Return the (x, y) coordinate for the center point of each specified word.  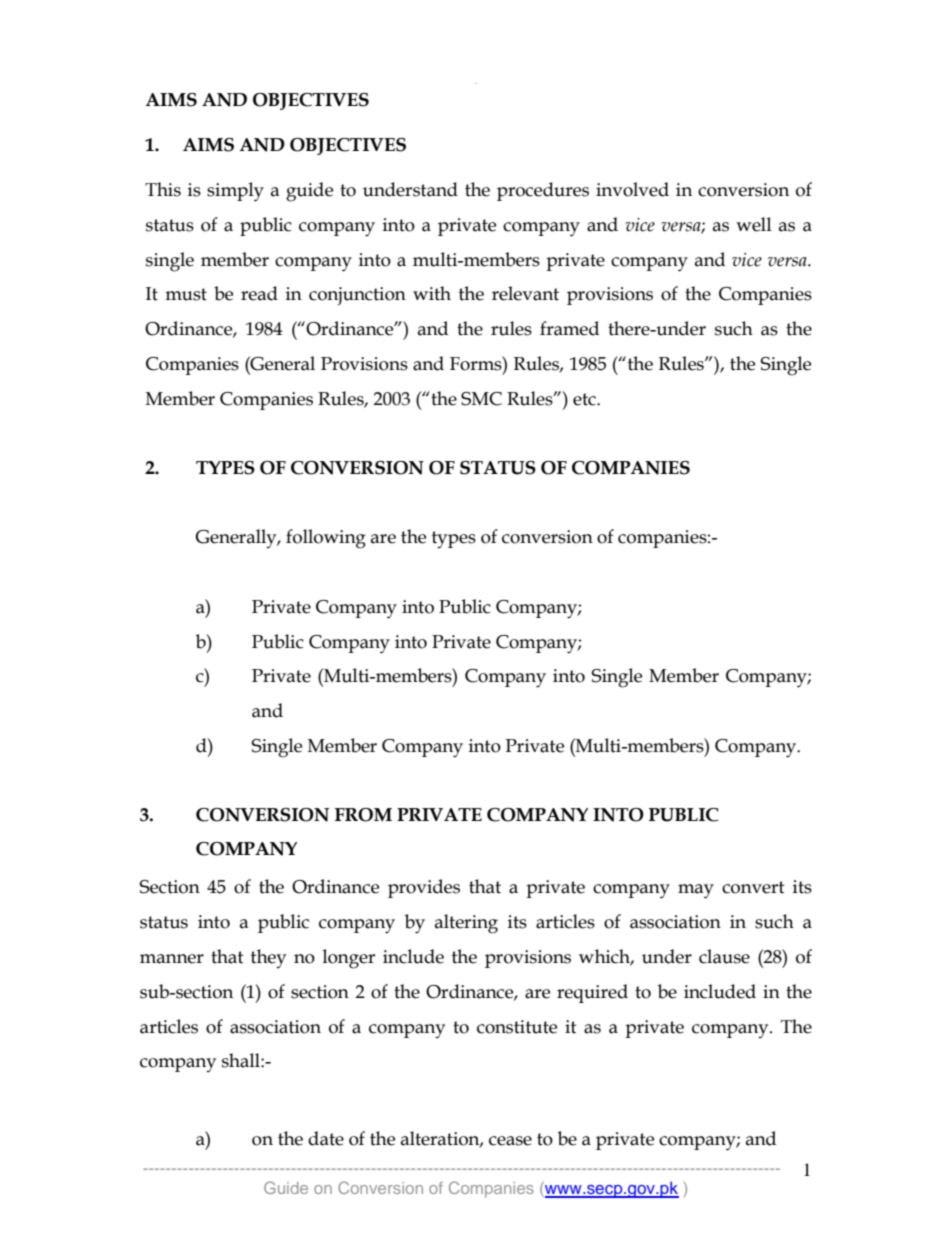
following (326, 539)
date (326, 1138)
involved (632, 189)
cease (510, 1141)
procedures (543, 191)
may (696, 891)
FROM (363, 815)
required (592, 993)
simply (235, 192)
